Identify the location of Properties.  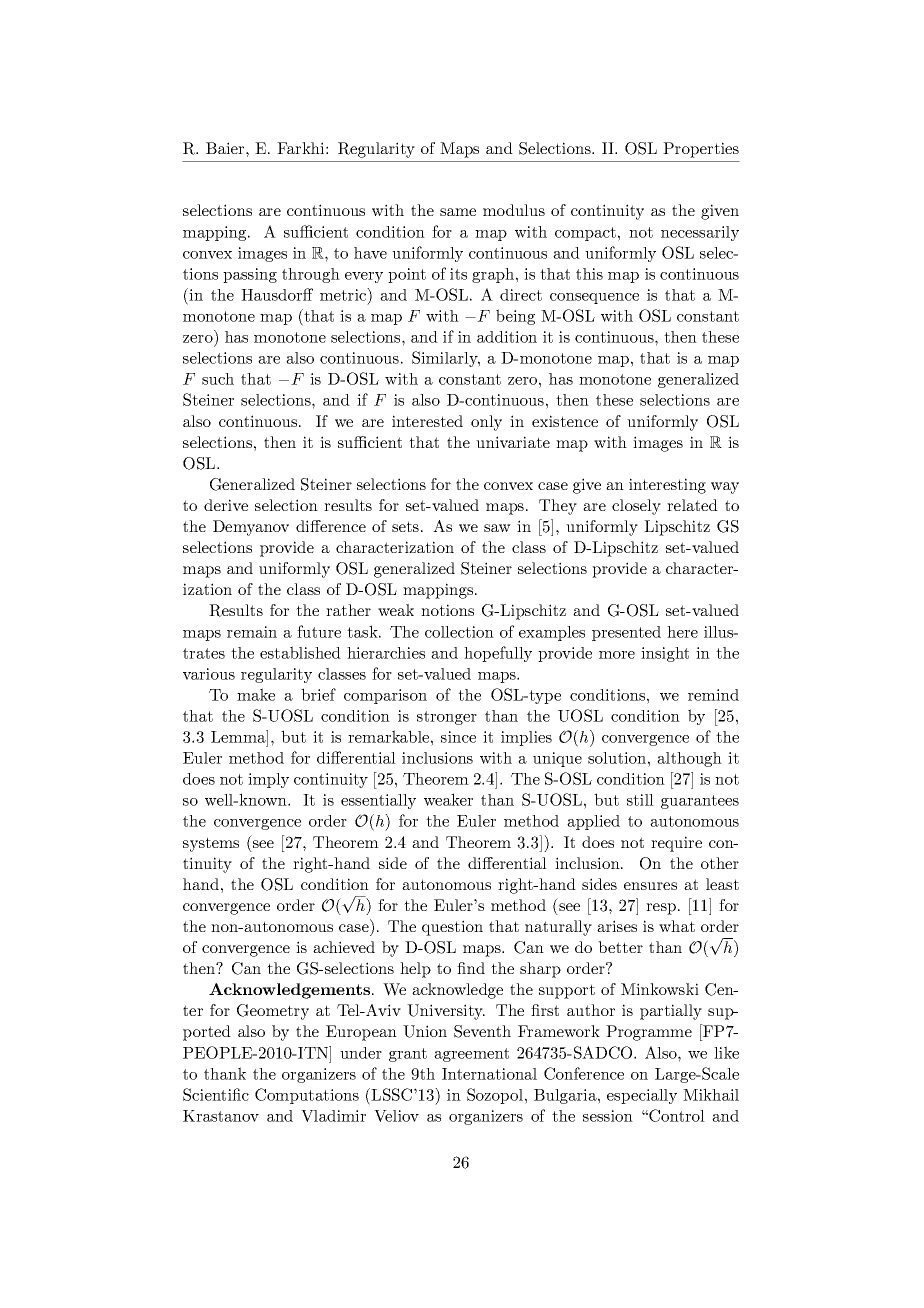
(701, 150).
